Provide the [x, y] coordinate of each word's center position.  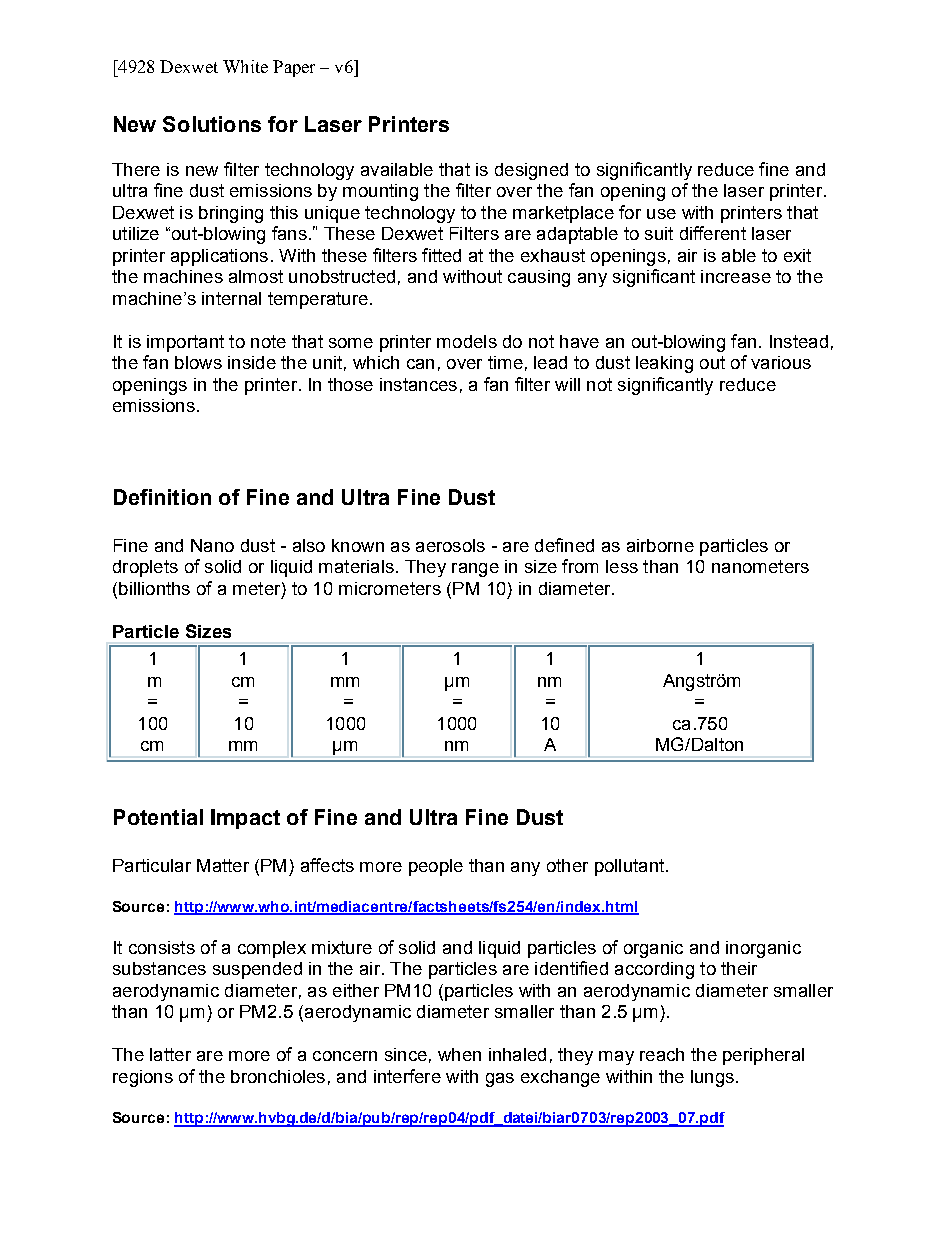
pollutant [629, 867]
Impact [245, 819]
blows [198, 362]
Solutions [212, 124]
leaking [664, 364]
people [436, 867]
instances [418, 384]
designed [531, 171]
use [661, 214]
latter [170, 1054]
